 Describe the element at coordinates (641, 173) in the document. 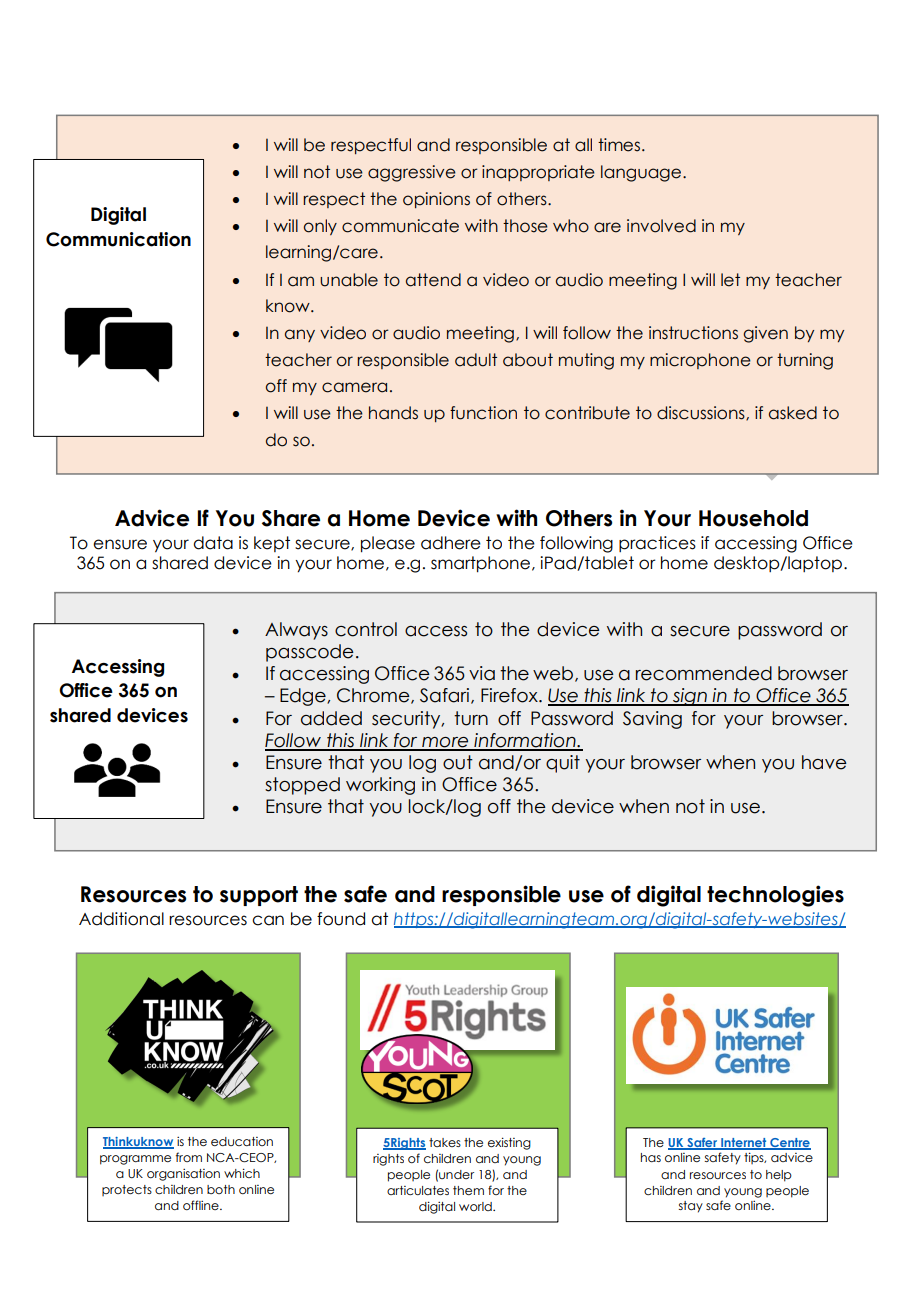

I see `language` at that location.
